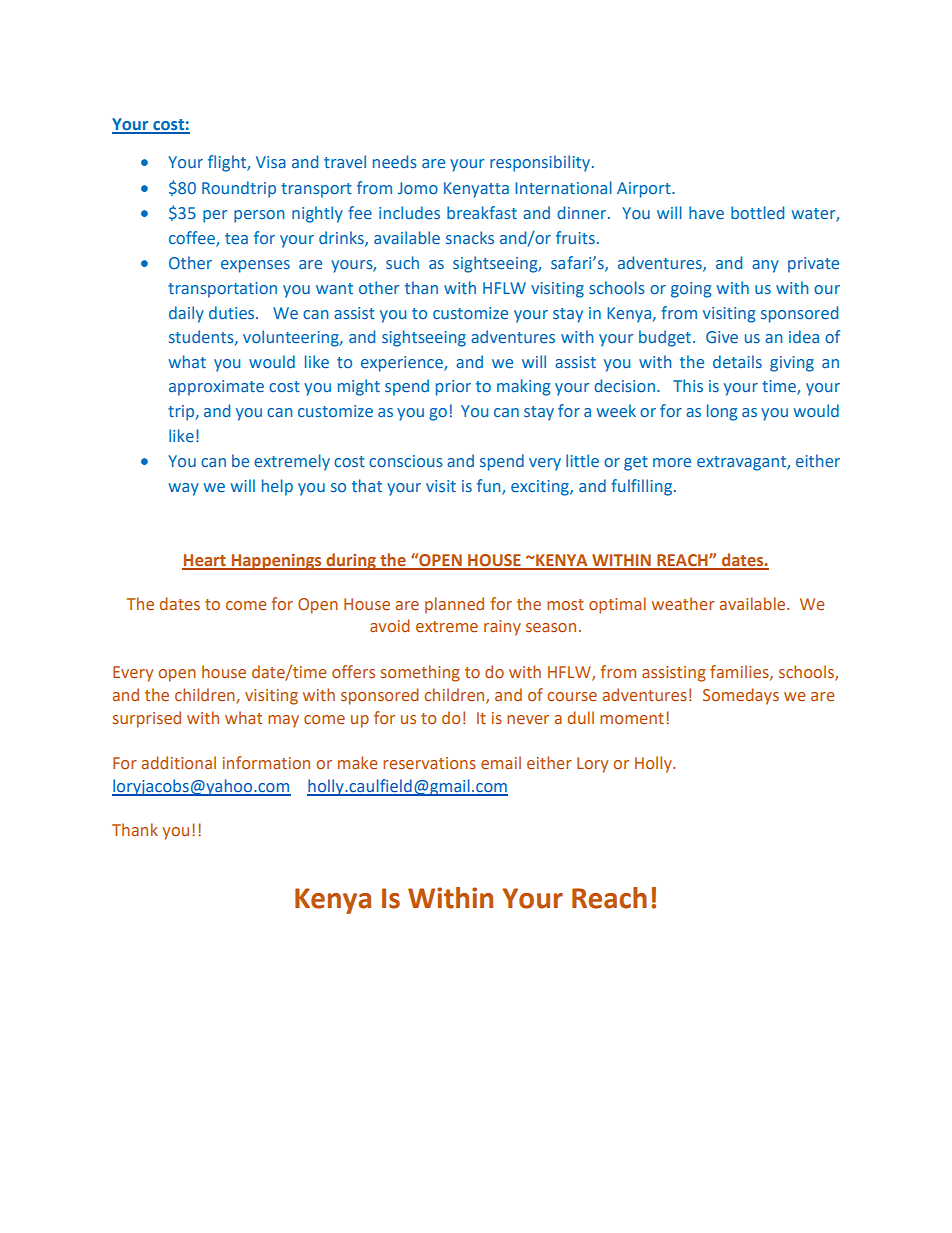 The height and width of the page is (1233, 952). What do you see at coordinates (501, 762) in the page?
I see `email` at bounding box center [501, 762].
